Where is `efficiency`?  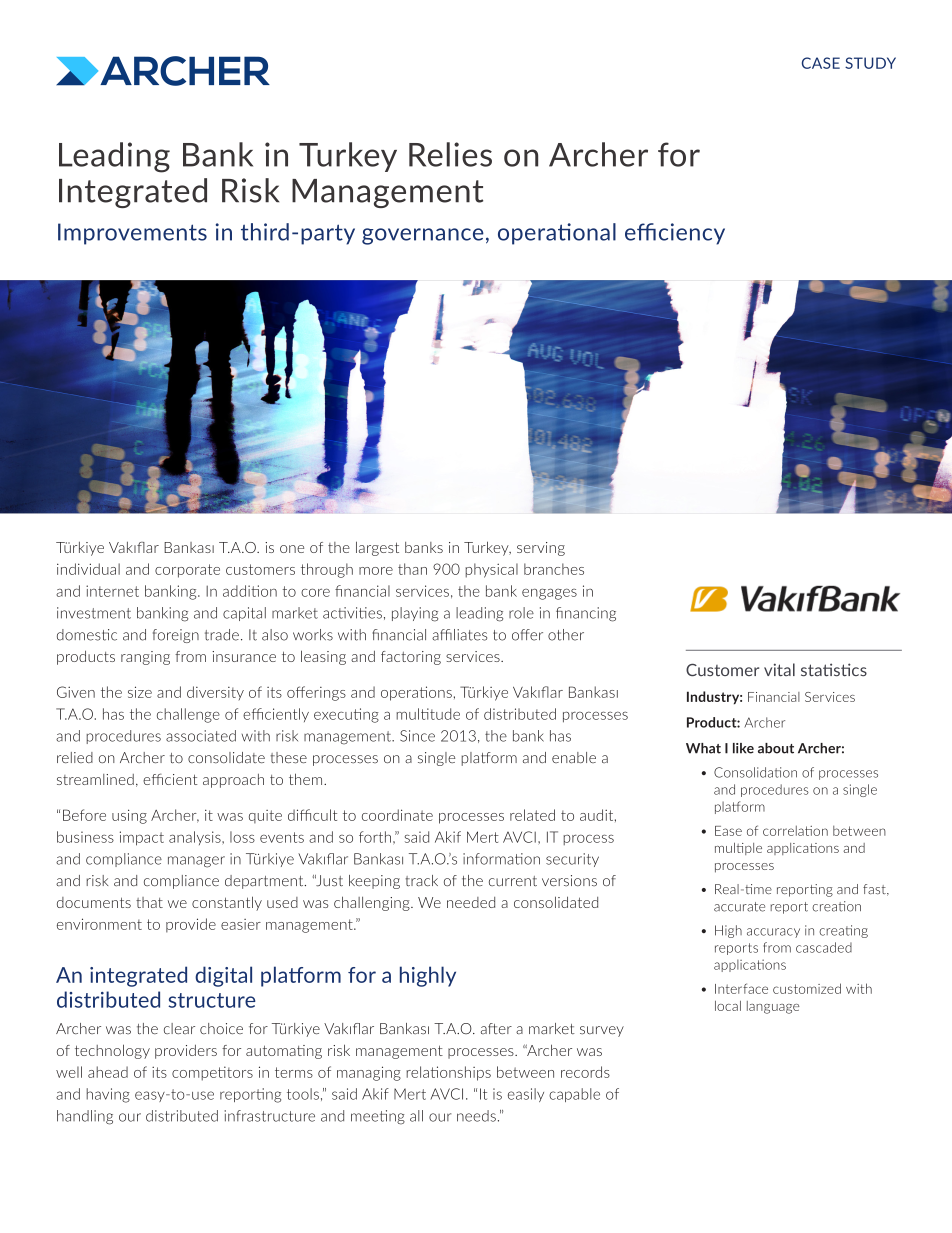 efficiency is located at coordinates (675, 234).
